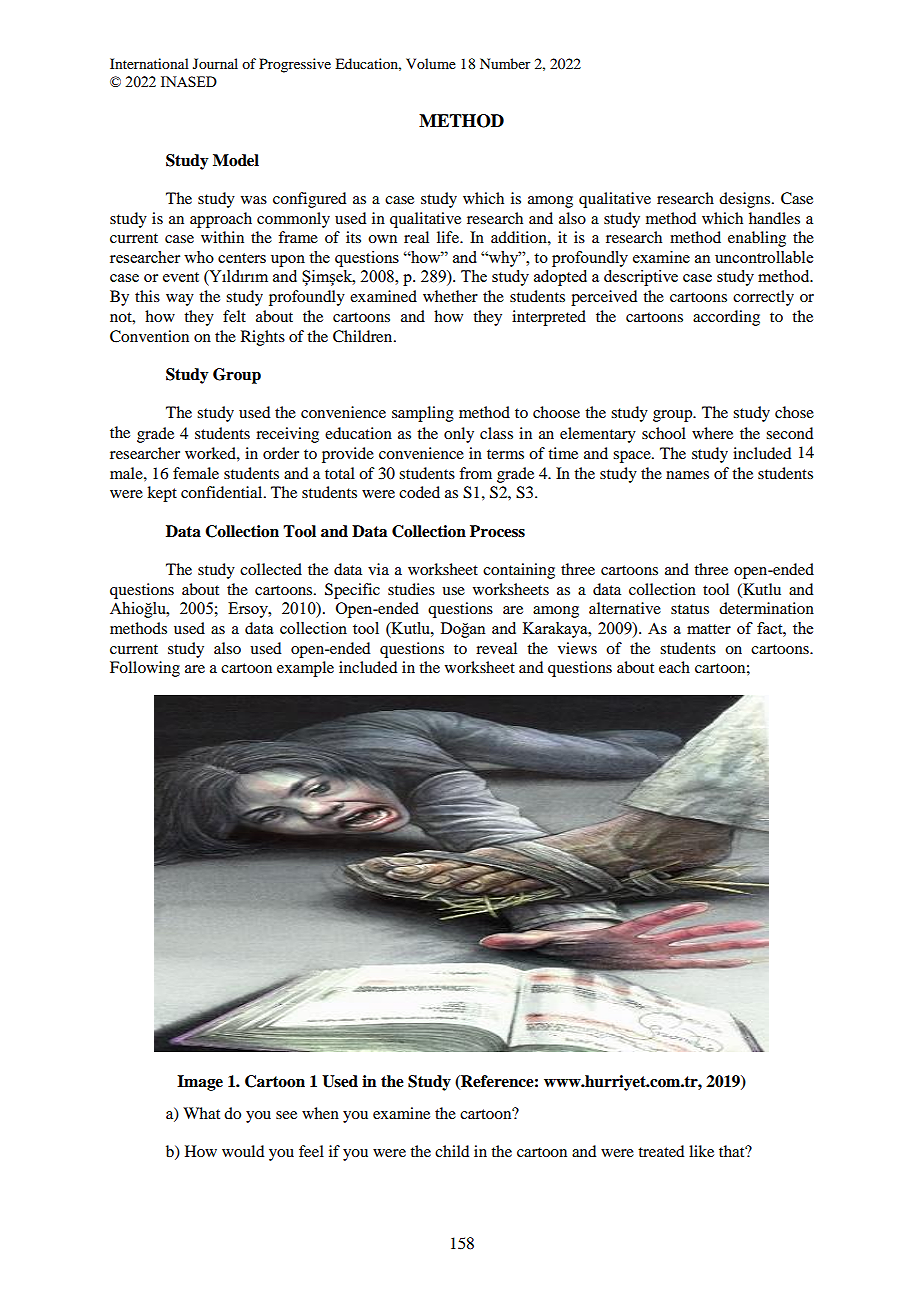  Describe the element at coordinates (234, 316) in the image. I see `felt` at that location.
